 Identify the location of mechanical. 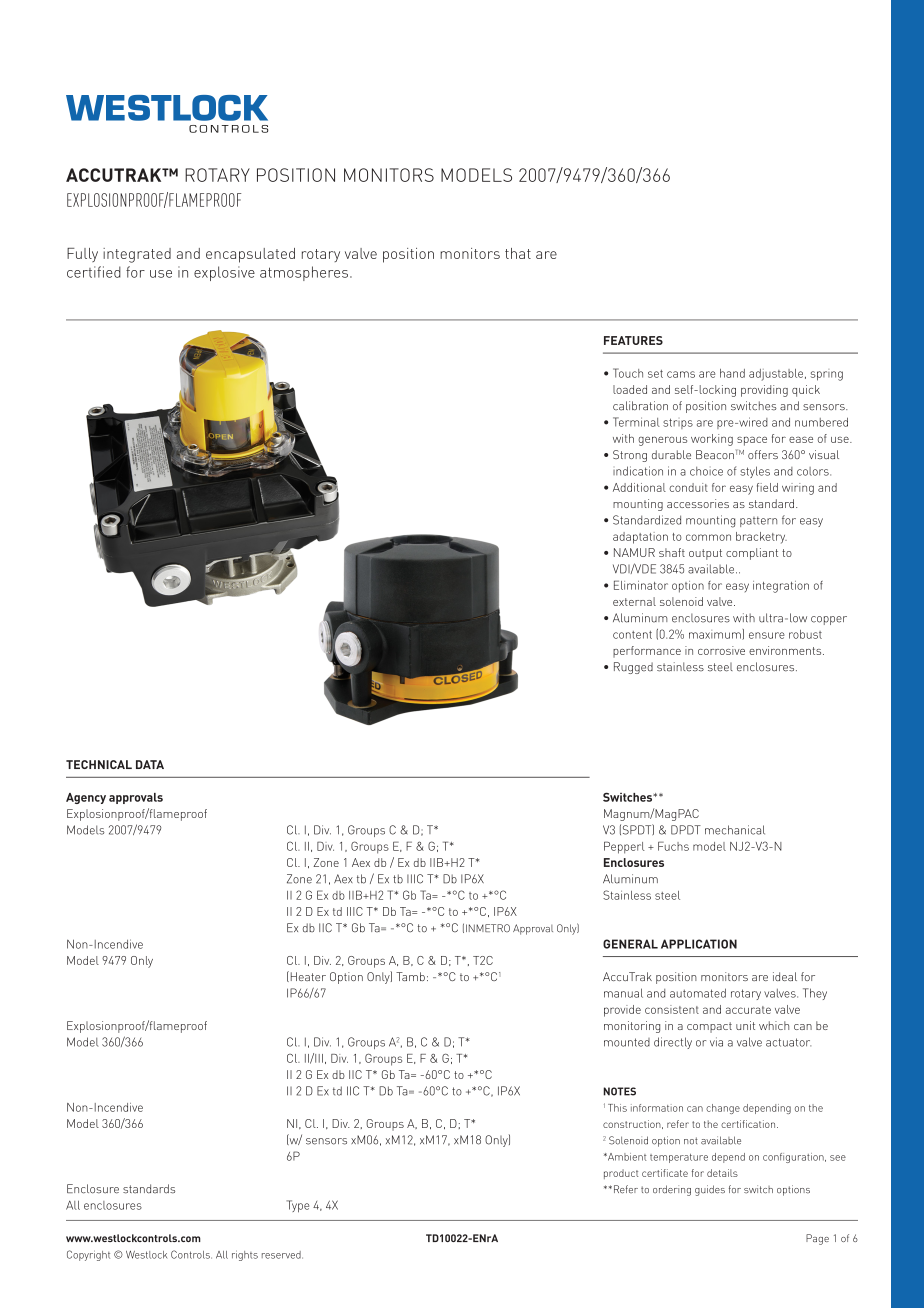
(735, 830).
